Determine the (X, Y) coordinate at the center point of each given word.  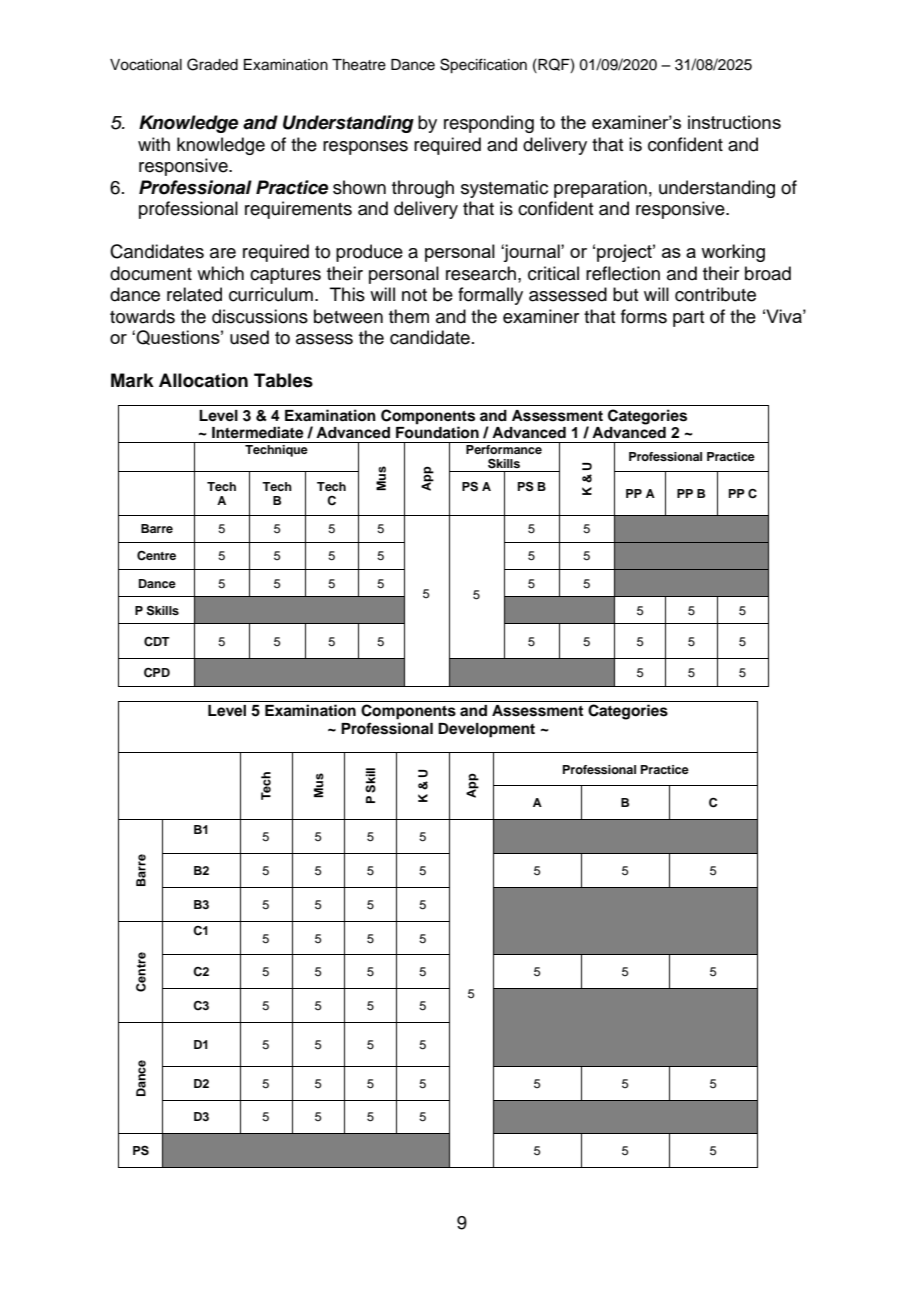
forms (644, 316)
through (423, 189)
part (689, 319)
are (223, 253)
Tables (283, 380)
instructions (734, 122)
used (249, 337)
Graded (212, 64)
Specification (483, 66)
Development (486, 730)
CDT (157, 641)
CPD (157, 673)
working (733, 253)
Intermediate (258, 432)
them (409, 316)
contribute (715, 294)
